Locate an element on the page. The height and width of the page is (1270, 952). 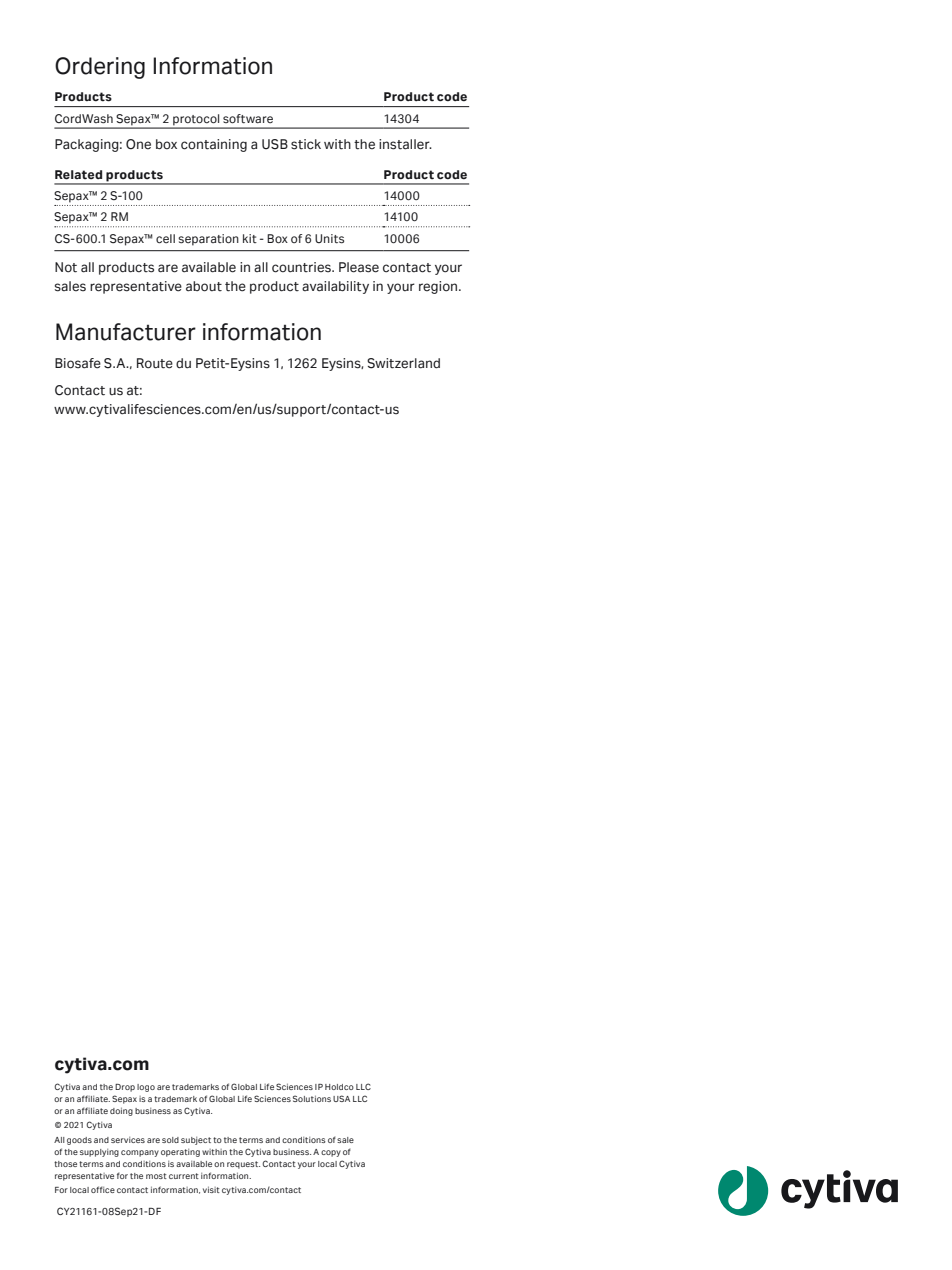
availability is located at coordinates (335, 287).
